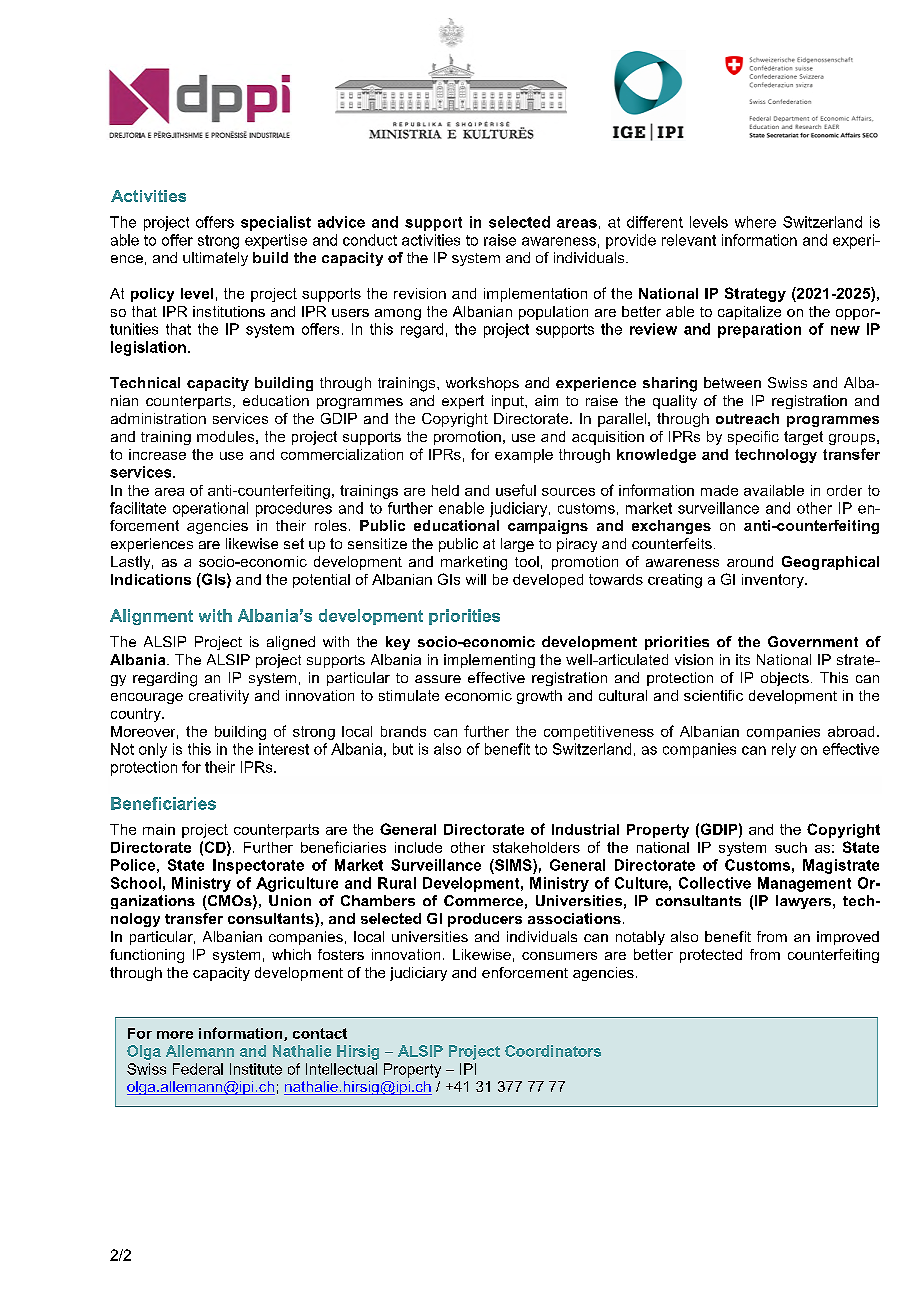  I want to click on interest, so click(284, 749).
